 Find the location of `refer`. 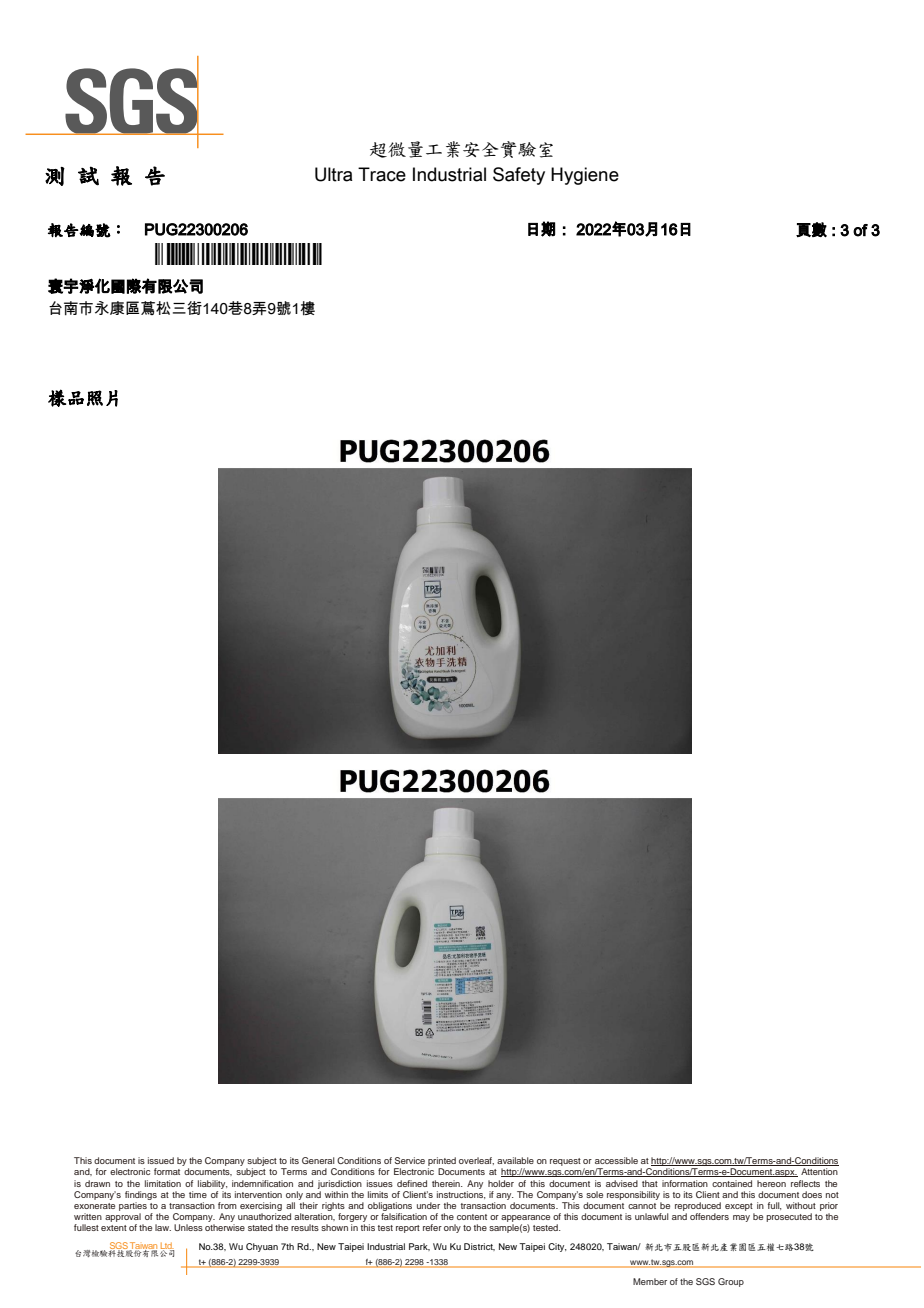

refer is located at coordinates (432, 1227).
